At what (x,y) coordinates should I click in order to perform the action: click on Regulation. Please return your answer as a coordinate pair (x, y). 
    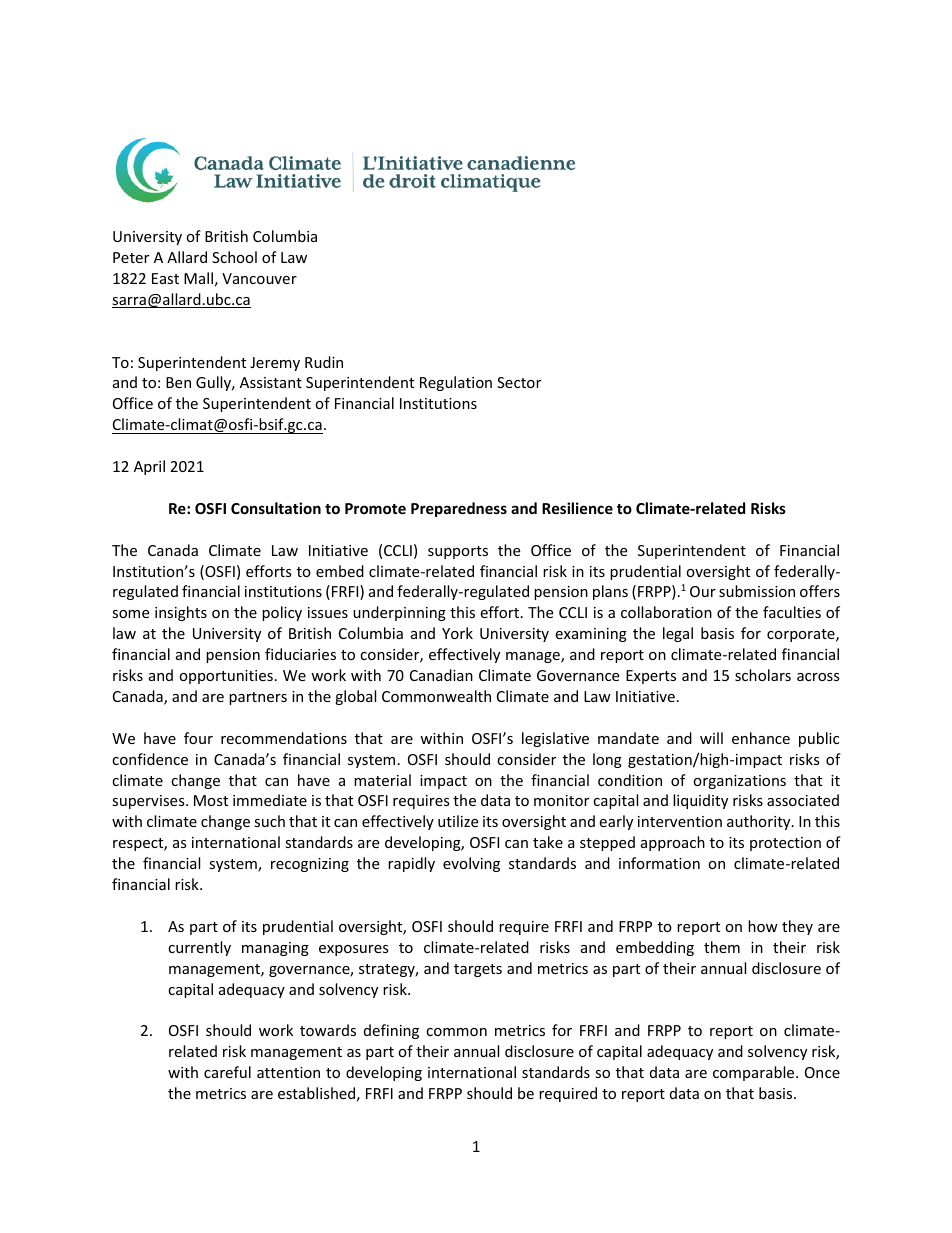
    Looking at the image, I should click on (456, 383).
